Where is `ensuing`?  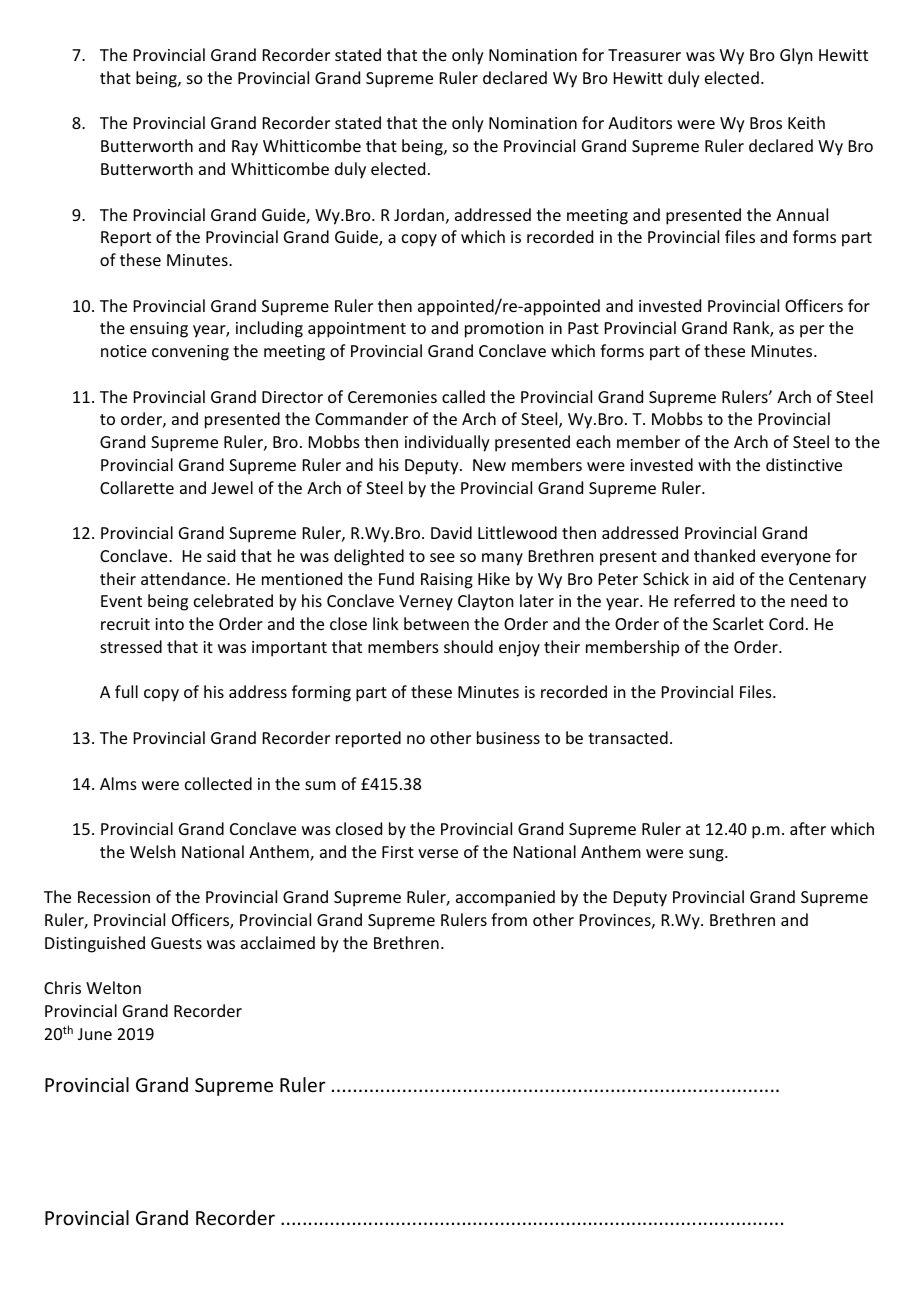 ensuing is located at coordinates (159, 330).
